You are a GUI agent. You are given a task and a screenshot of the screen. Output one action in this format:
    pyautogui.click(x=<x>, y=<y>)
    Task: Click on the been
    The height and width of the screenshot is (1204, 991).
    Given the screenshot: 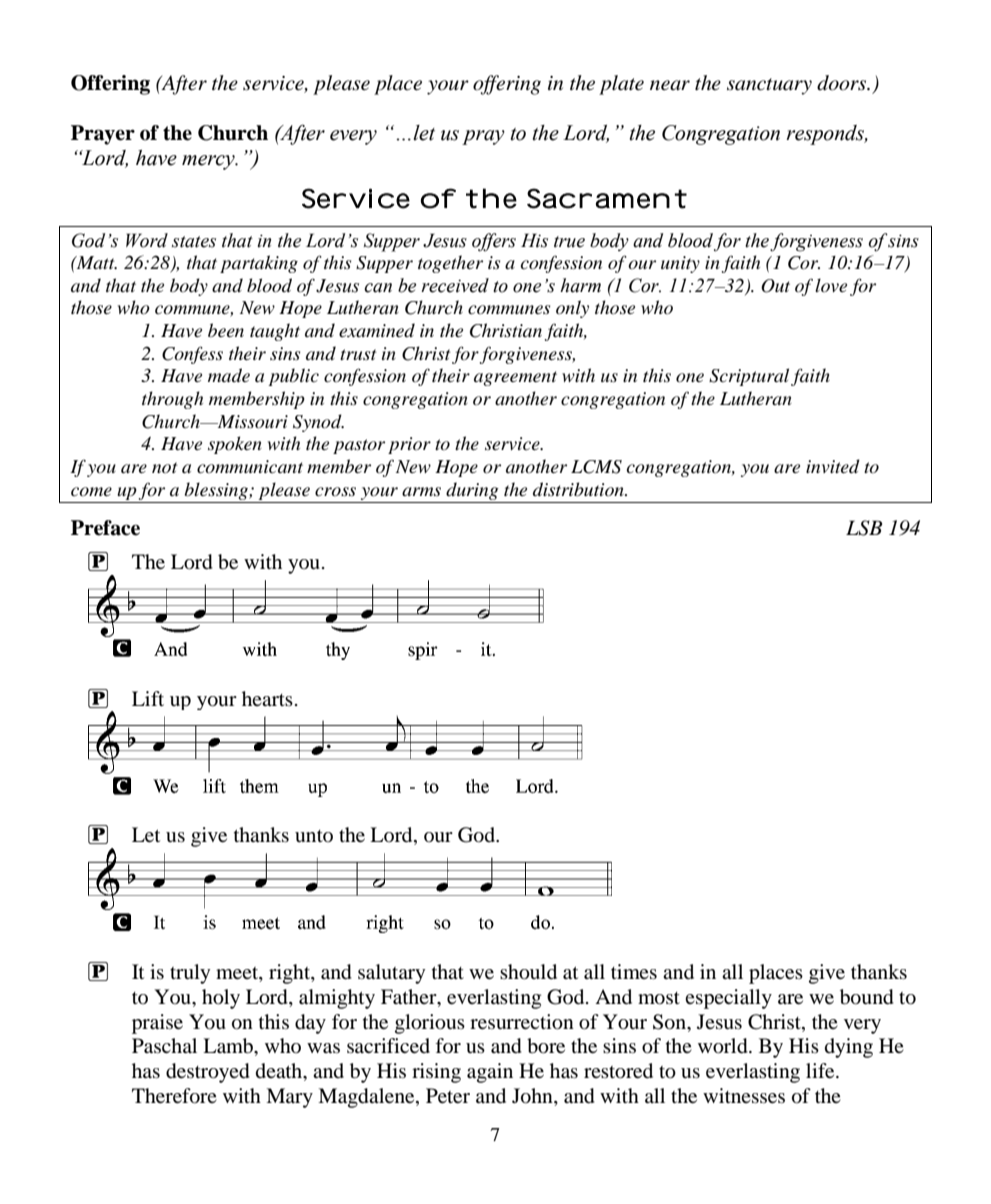 What is the action you would take?
    pyautogui.click(x=226, y=330)
